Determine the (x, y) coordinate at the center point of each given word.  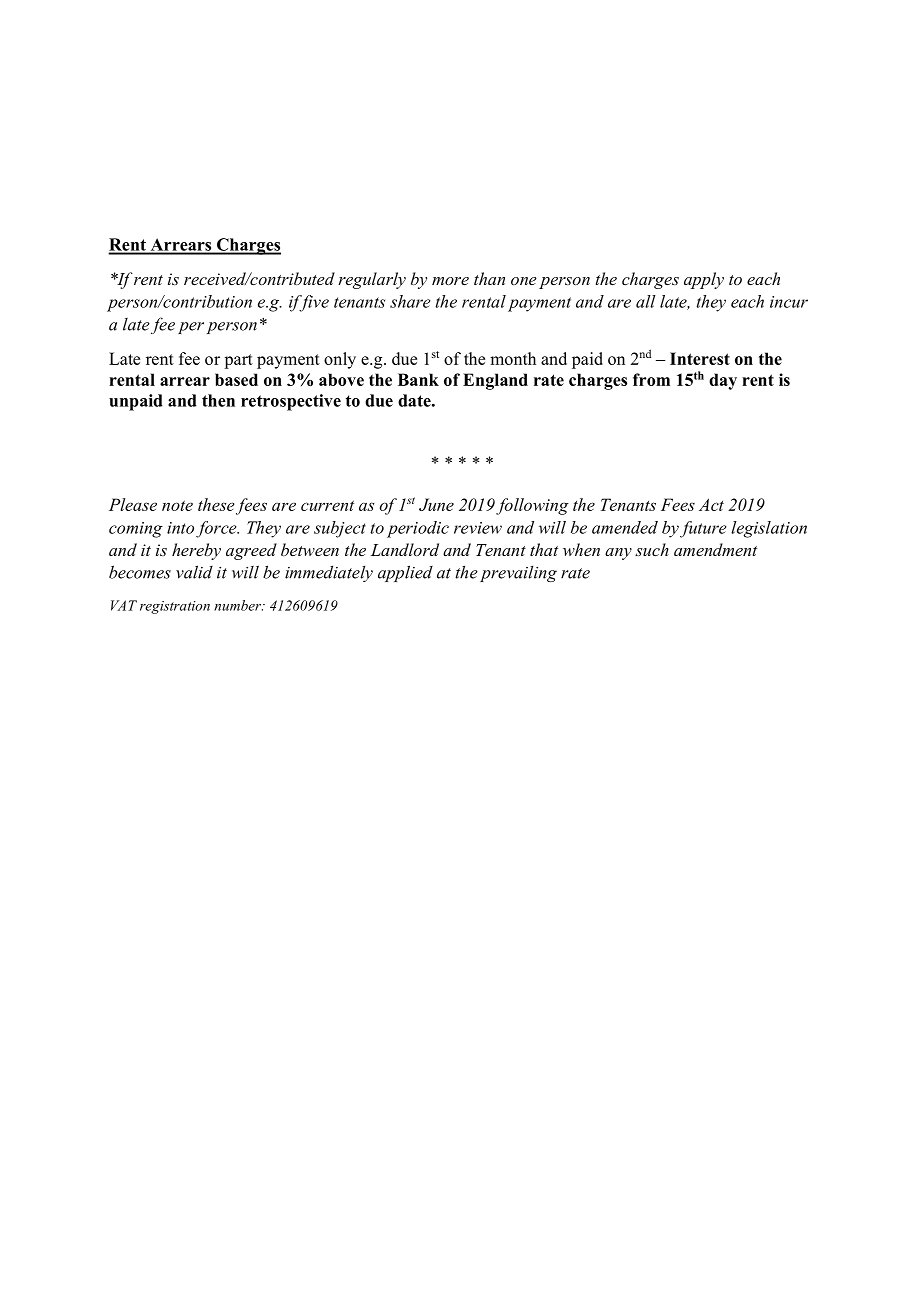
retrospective (291, 402)
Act (711, 504)
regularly (372, 280)
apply (704, 280)
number (239, 605)
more (450, 281)
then (218, 400)
